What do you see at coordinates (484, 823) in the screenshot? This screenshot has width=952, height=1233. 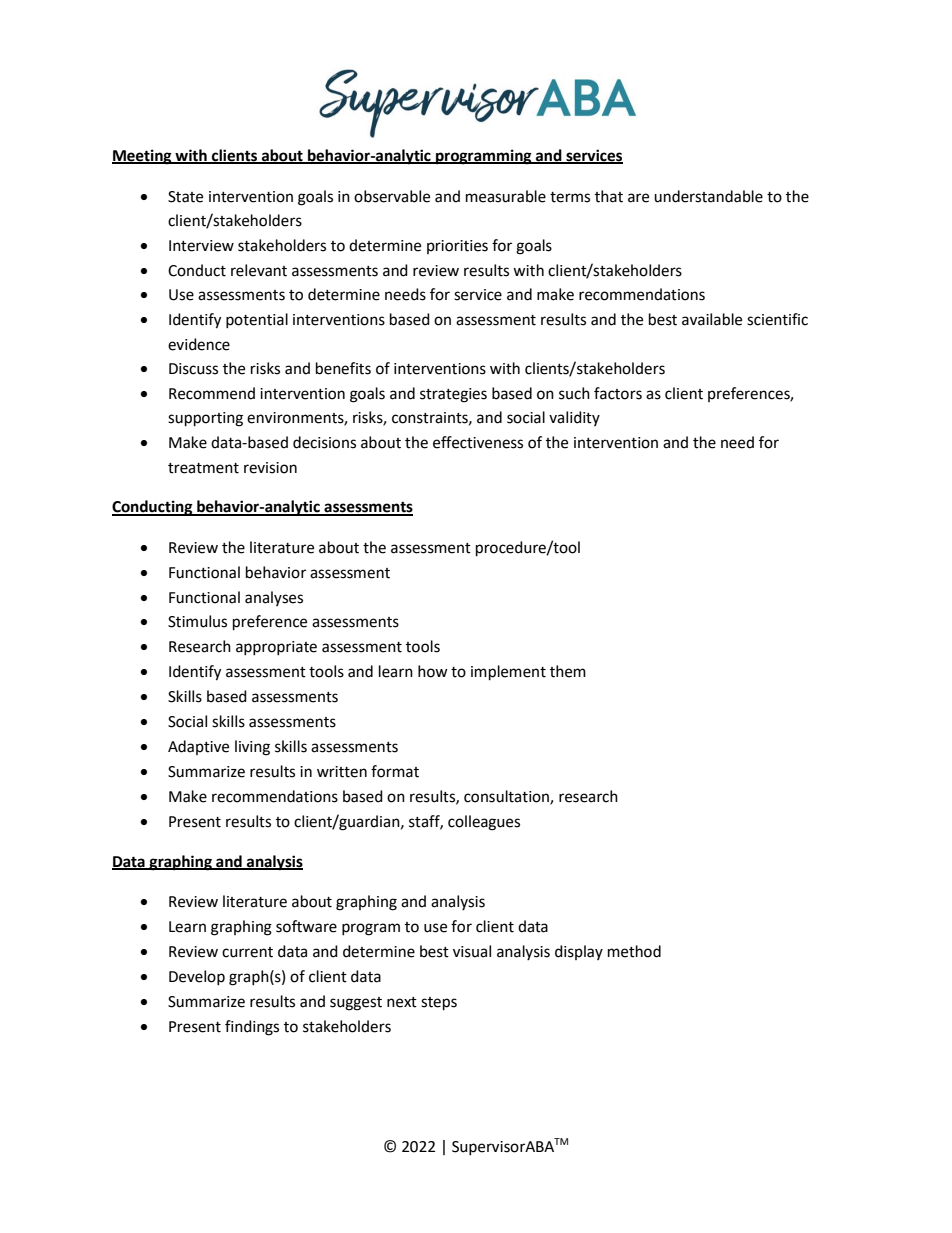 I see `colleagues` at bounding box center [484, 823].
